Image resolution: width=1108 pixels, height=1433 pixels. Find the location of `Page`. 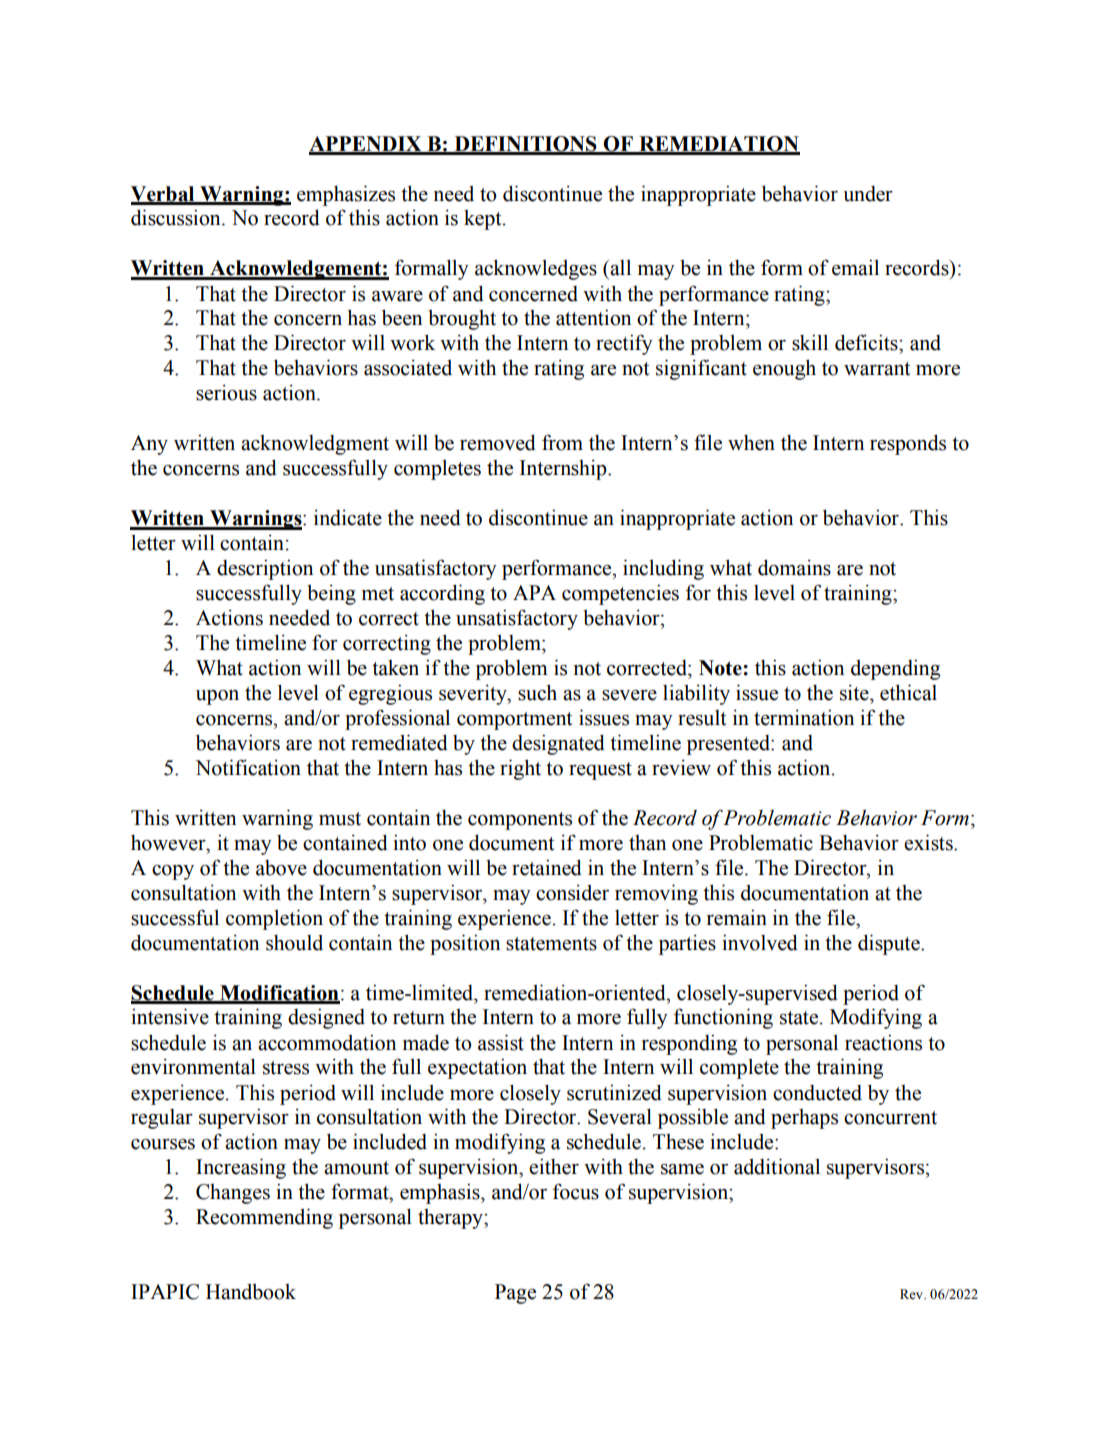

Page is located at coordinates (515, 1294).
